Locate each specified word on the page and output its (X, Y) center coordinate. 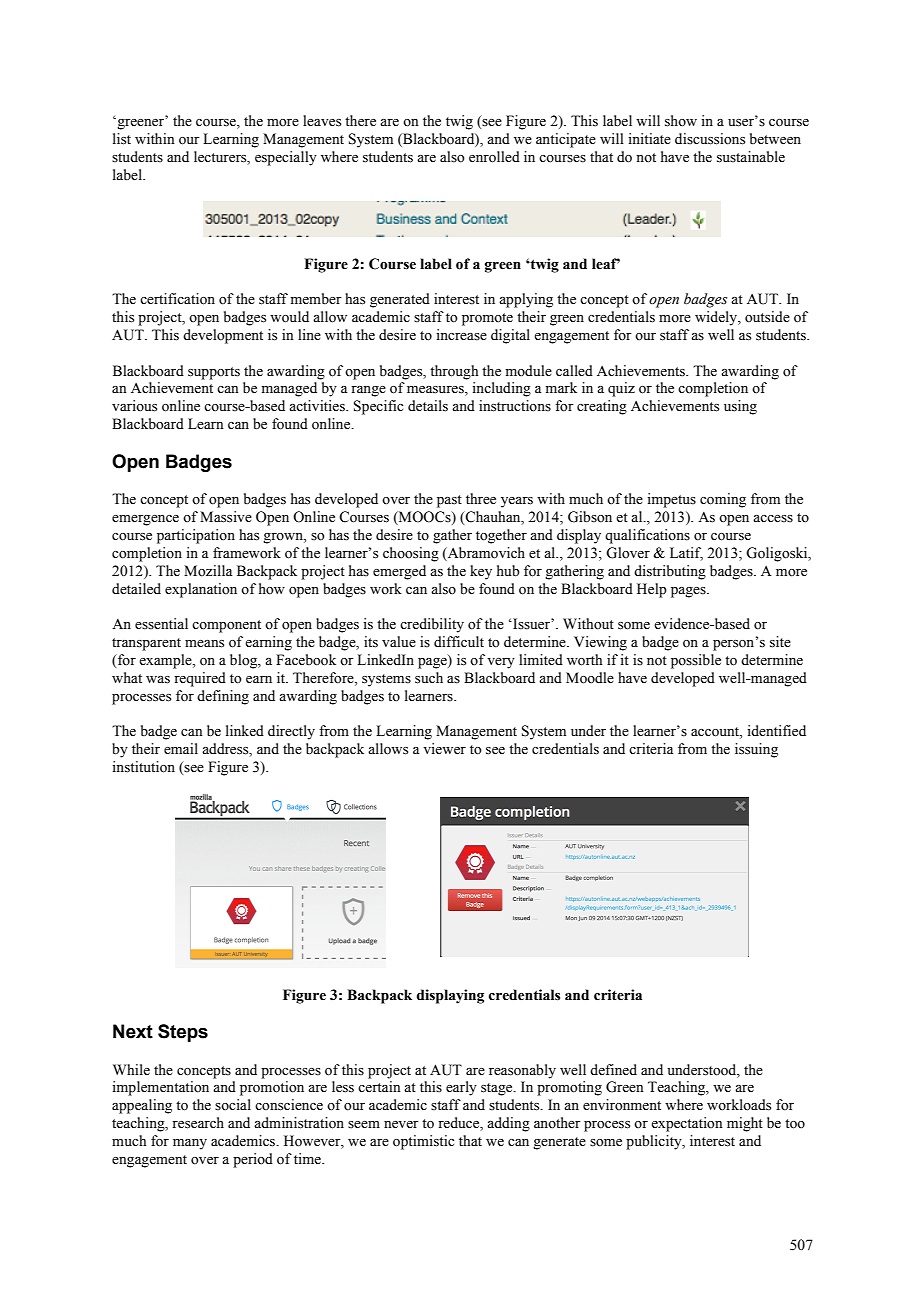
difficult (459, 641)
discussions (710, 139)
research (198, 1123)
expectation (687, 1124)
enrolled (494, 157)
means (204, 644)
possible (696, 661)
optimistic (423, 1142)
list (122, 139)
